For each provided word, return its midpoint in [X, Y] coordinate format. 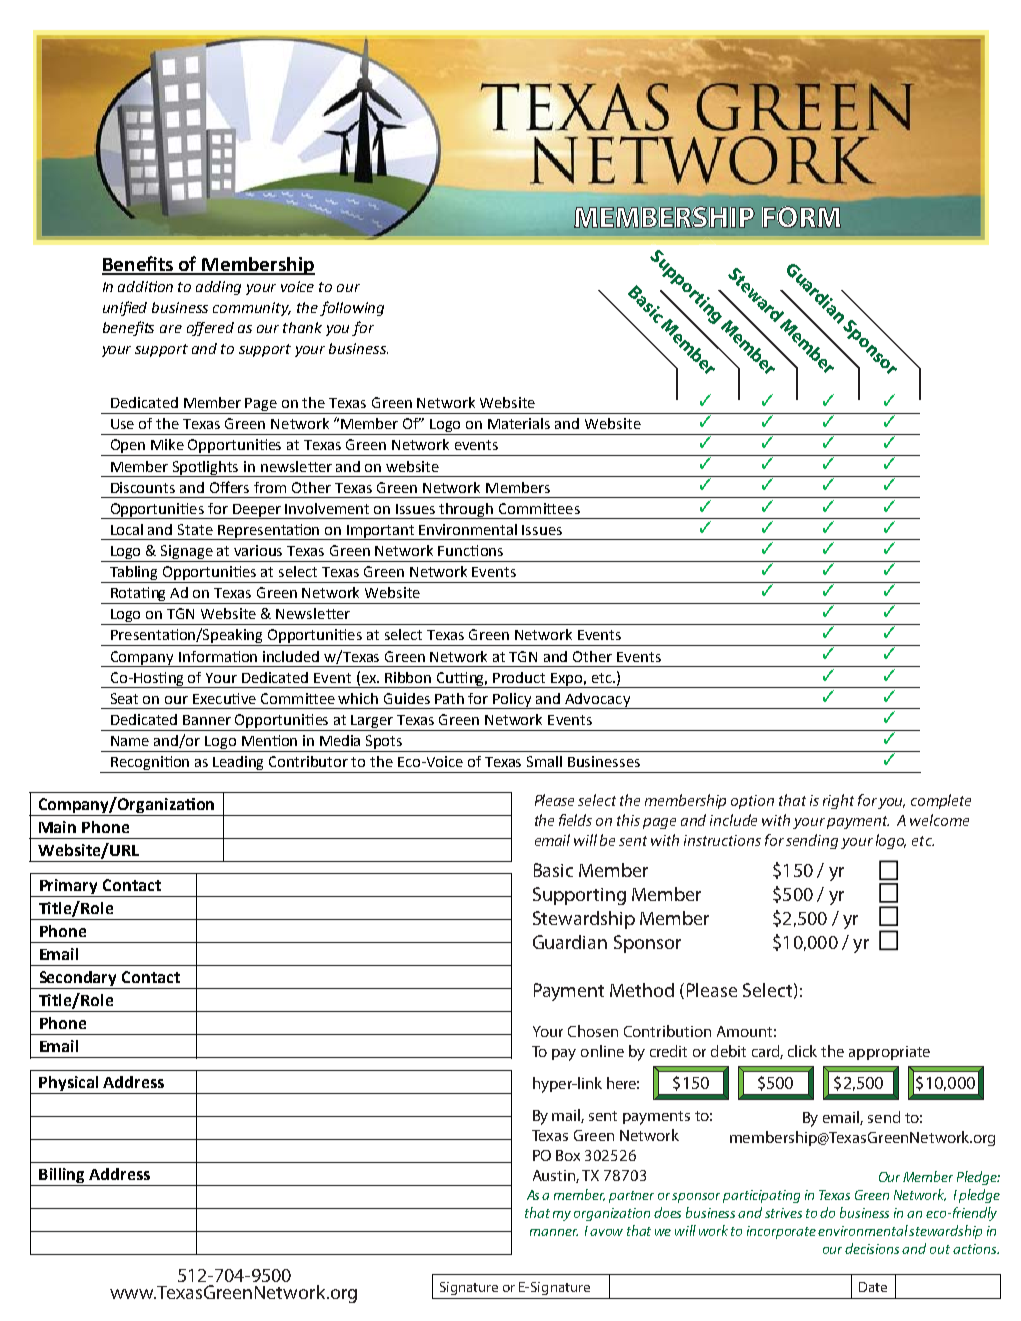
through [466, 511]
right [838, 801]
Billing [62, 1177]
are [171, 329]
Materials [519, 423]
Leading [239, 764]
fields [575, 820]
